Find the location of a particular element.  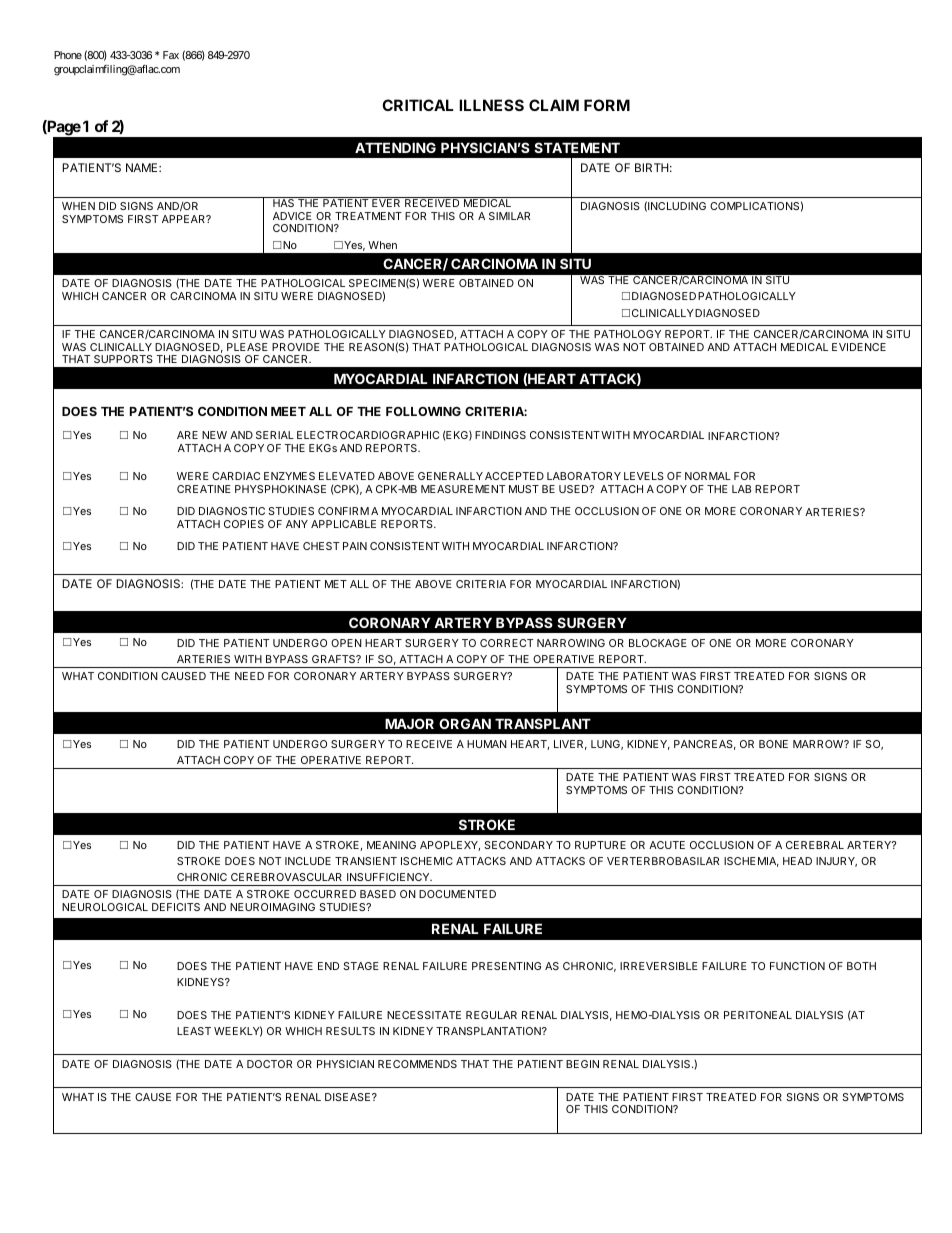

MEASUREMENT is located at coordinates (463, 489).
